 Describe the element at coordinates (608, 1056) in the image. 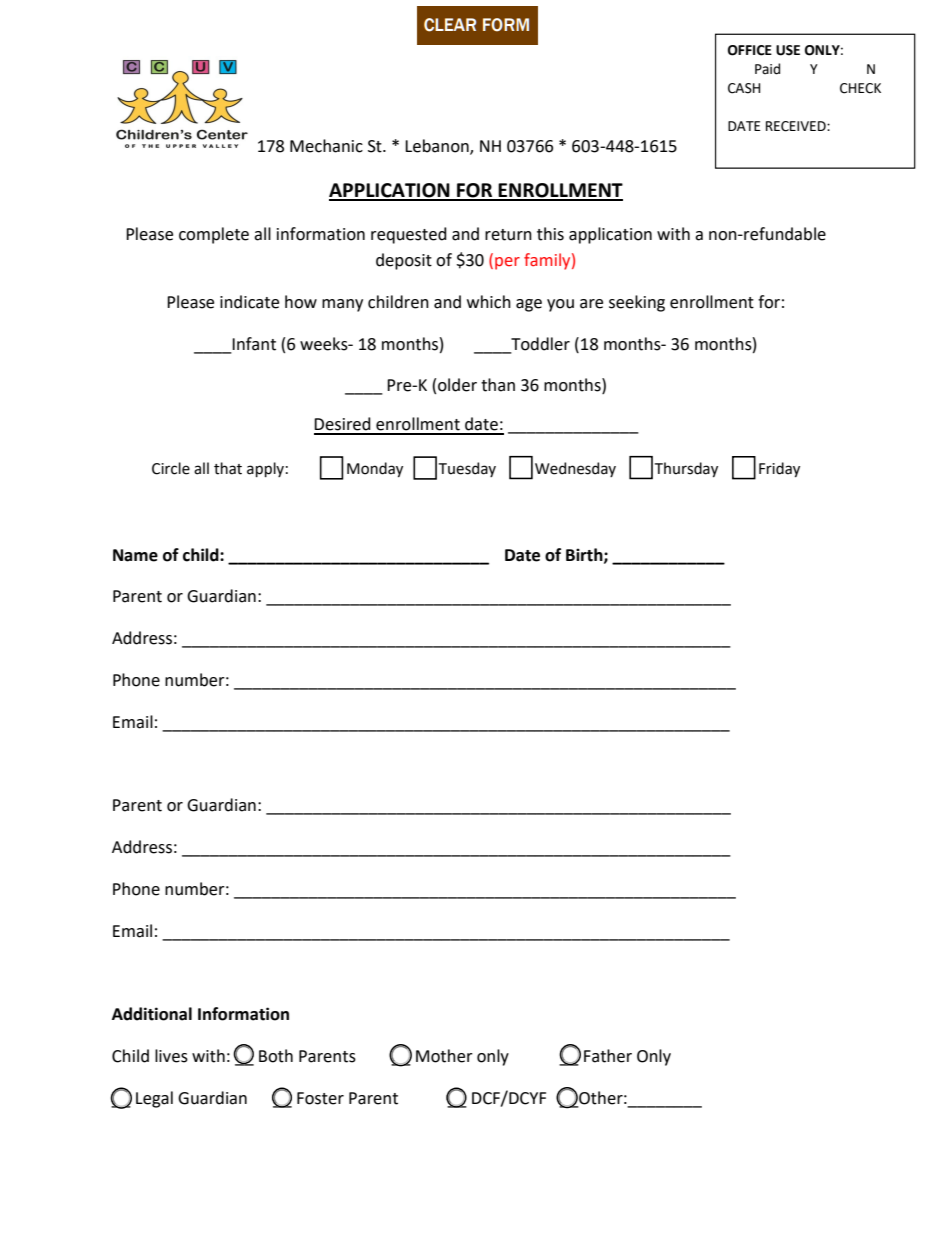

I see `Father` at that location.
